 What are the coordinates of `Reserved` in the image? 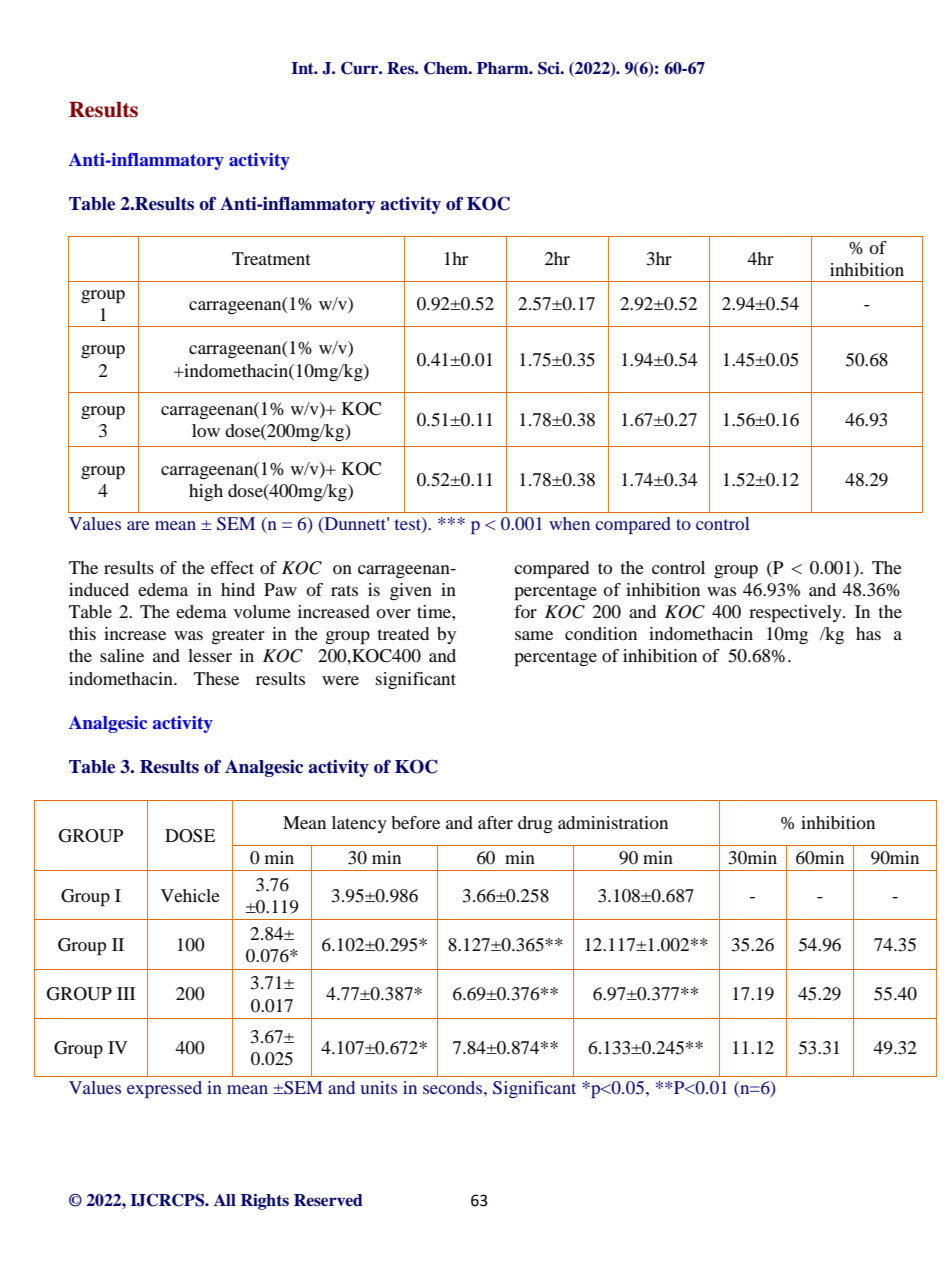 It's located at (328, 1200).
